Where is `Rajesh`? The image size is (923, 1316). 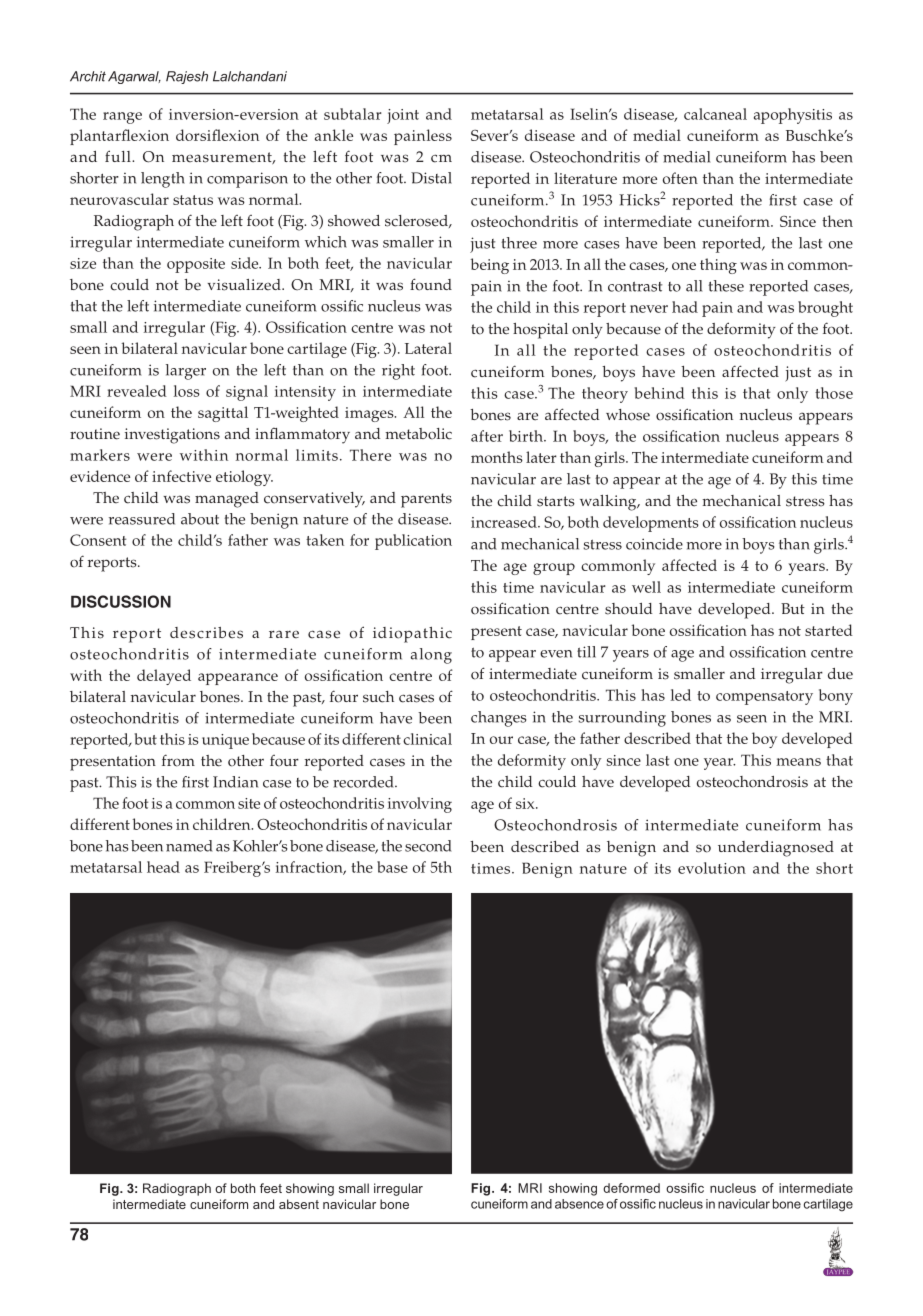 Rajesh is located at coordinates (187, 77).
